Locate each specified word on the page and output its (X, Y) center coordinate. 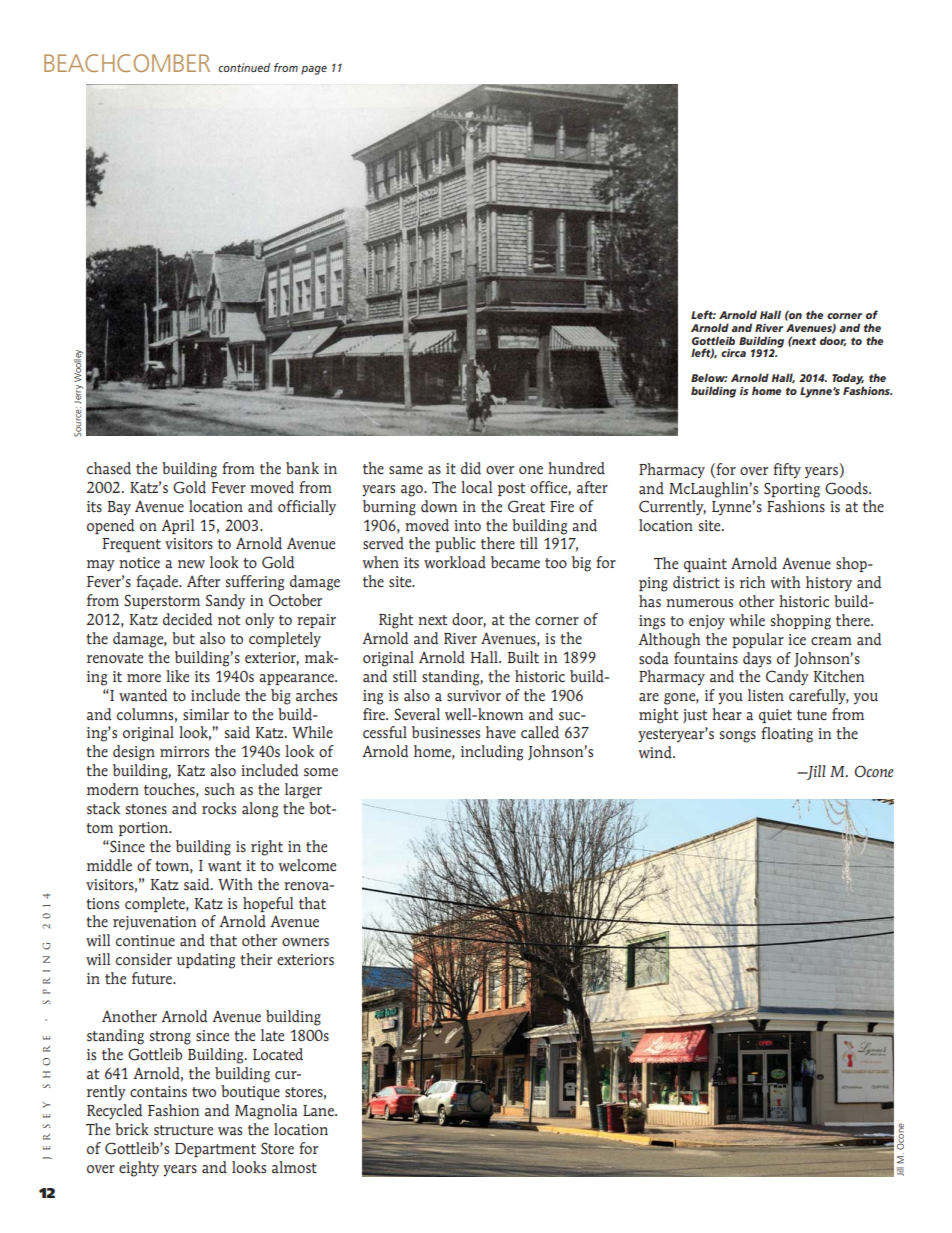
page (314, 70)
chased (109, 468)
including (492, 753)
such (220, 789)
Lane (319, 1111)
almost (294, 1167)
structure (183, 1130)
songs (738, 737)
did (471, 468)
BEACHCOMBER (127, 63)
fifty (787, 471)
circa (733, 353)
